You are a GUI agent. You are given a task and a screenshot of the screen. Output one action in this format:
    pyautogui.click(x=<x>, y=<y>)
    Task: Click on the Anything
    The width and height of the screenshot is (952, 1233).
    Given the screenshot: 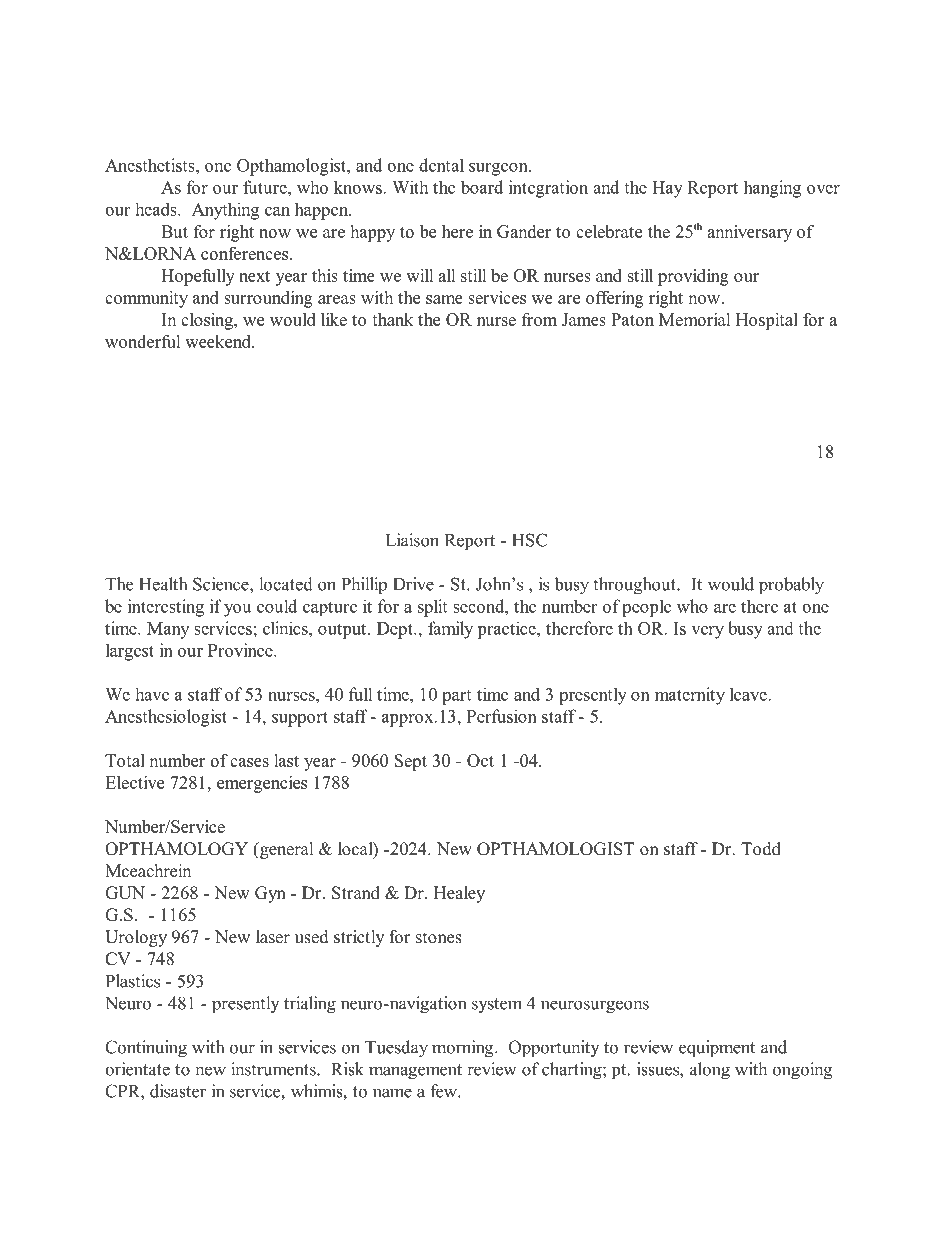 What is the action you would take?
    pyautogui.click(x=225, y=211)
